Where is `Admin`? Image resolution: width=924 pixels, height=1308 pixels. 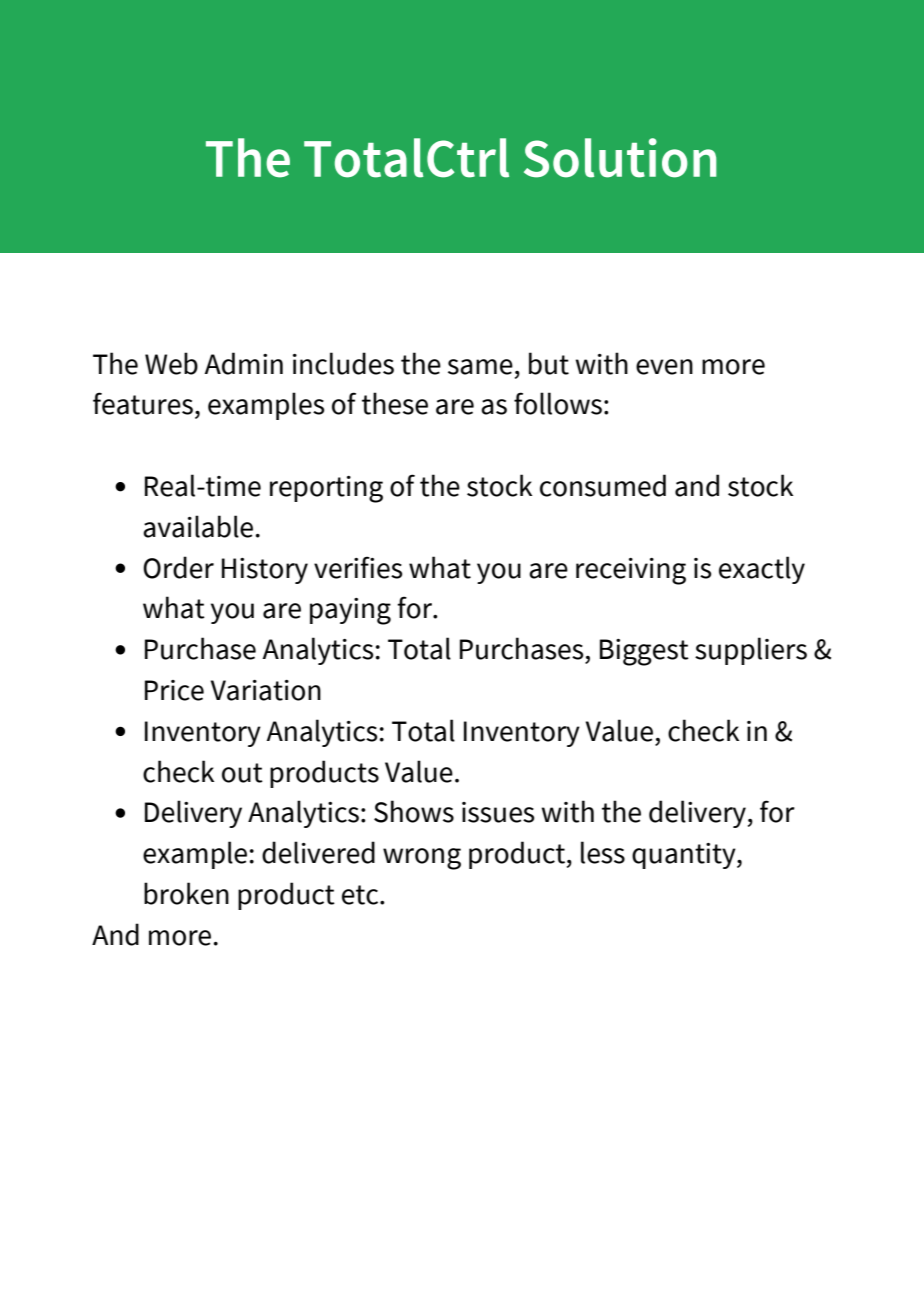 Admin is located at coordinates (243, 363).
